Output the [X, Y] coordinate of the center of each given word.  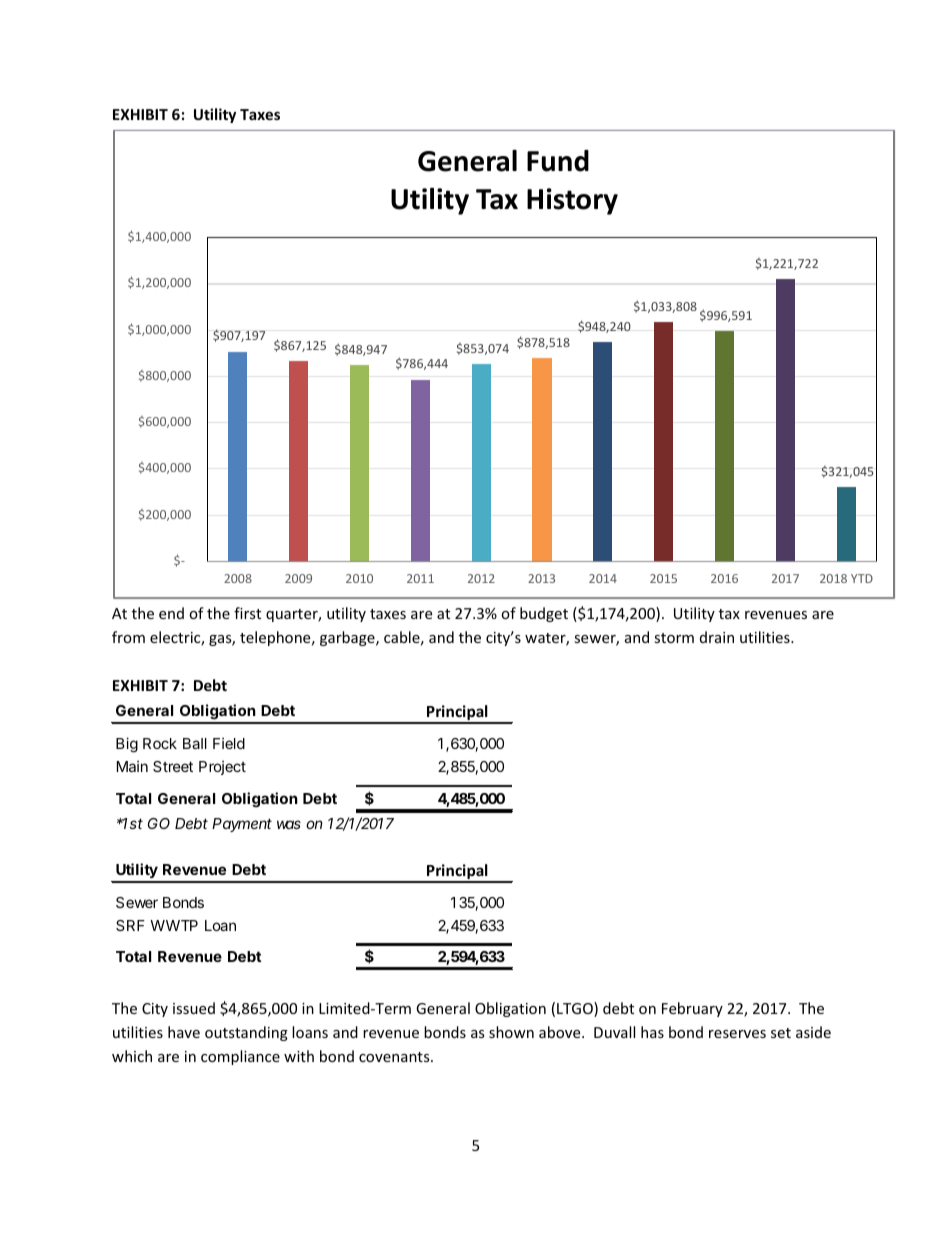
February [692, 1009]
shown [511, 1032]
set [781, 1033]
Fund [558, 161]
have [184, 1032]
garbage [348, 638]
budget [544, 614]
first [247, 613]
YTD [862, 578]
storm [674, 638]
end [171, 613]
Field [229, 743]
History [572, 201]
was [289, 824]
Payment [242, 825]
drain [717, 637]
